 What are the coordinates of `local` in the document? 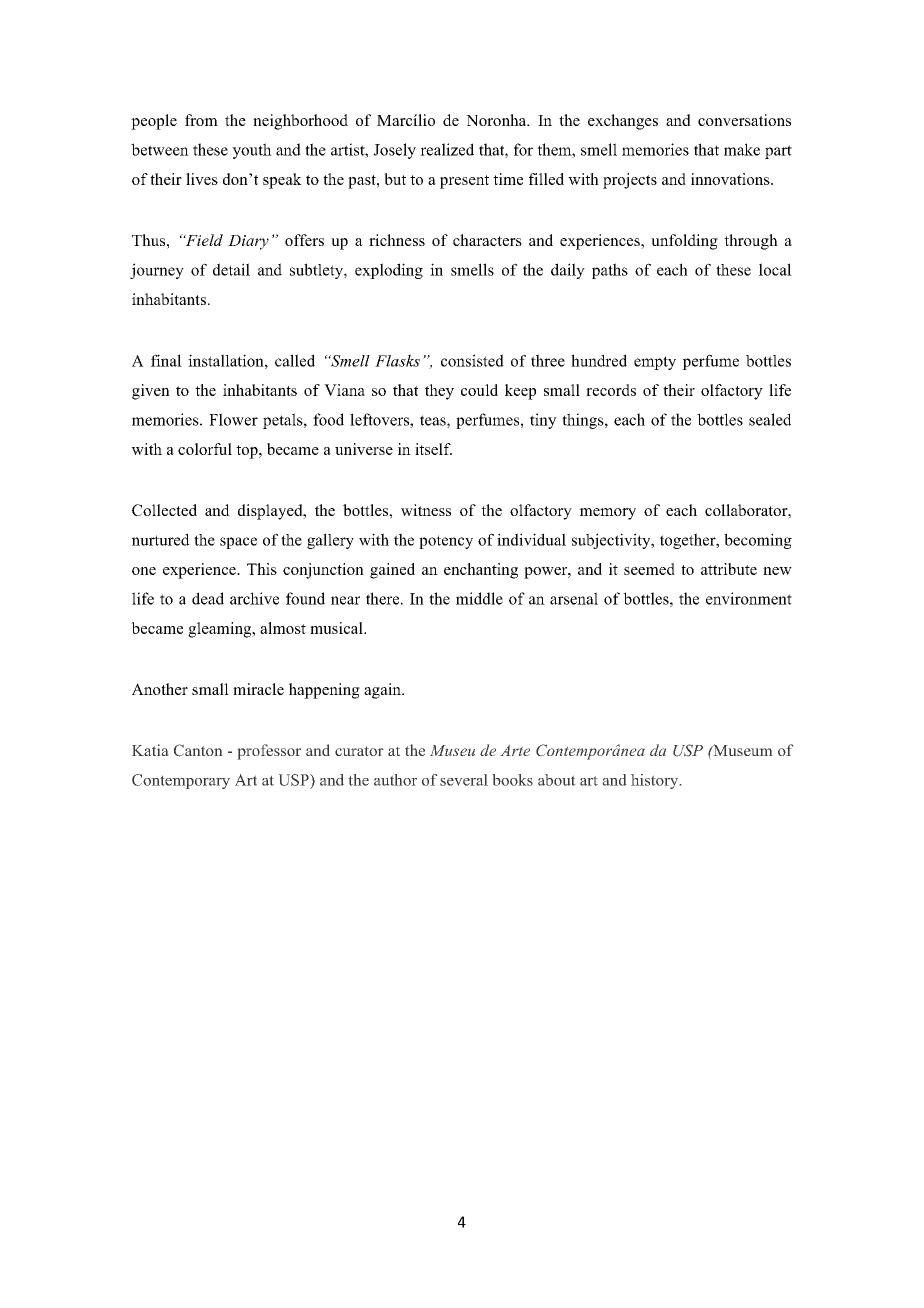 It's located at (775, 269).
